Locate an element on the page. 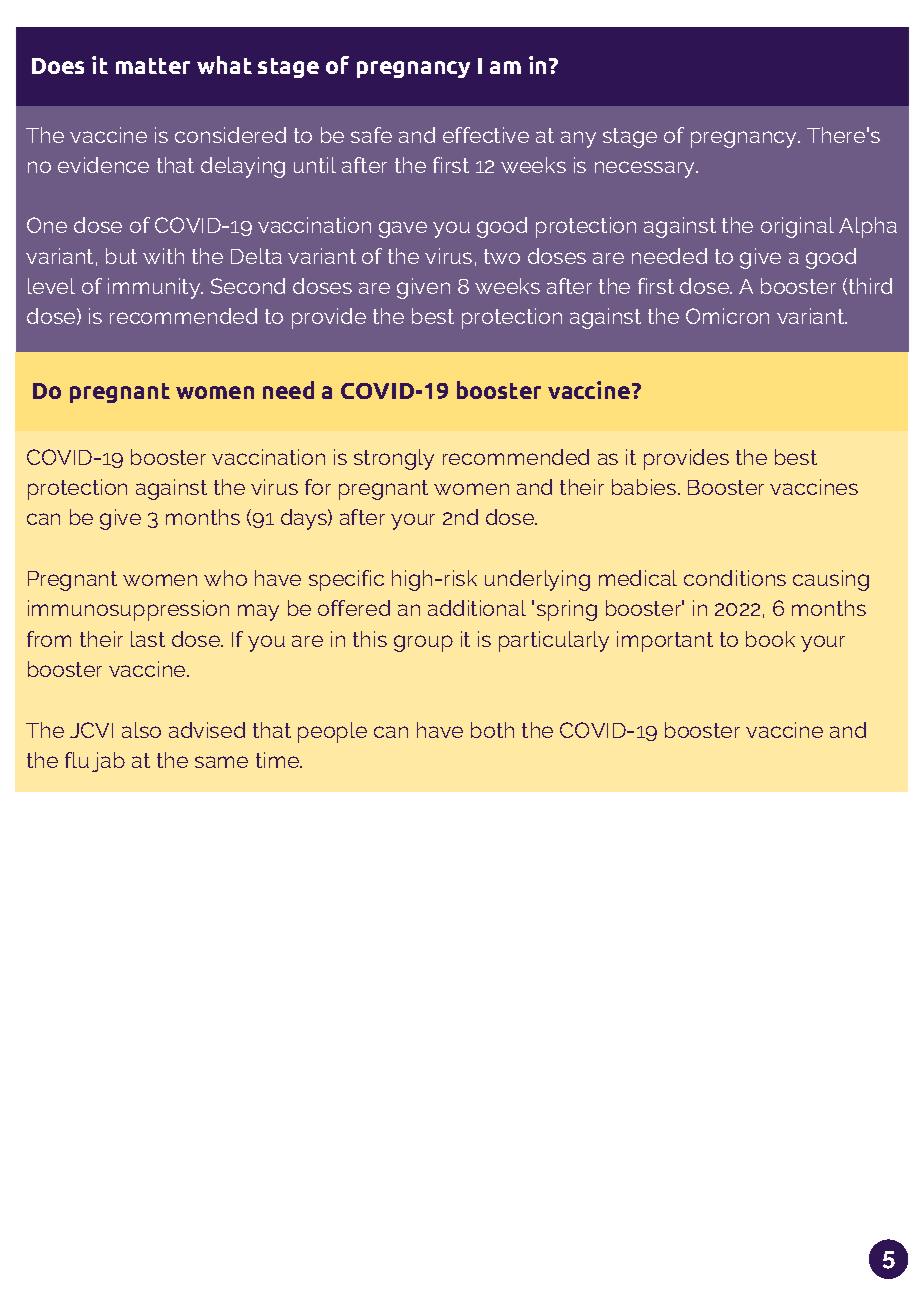 Image resolution: width=924 pixels, height=1308 pixels. effective is located at coordinates (486, 135).
